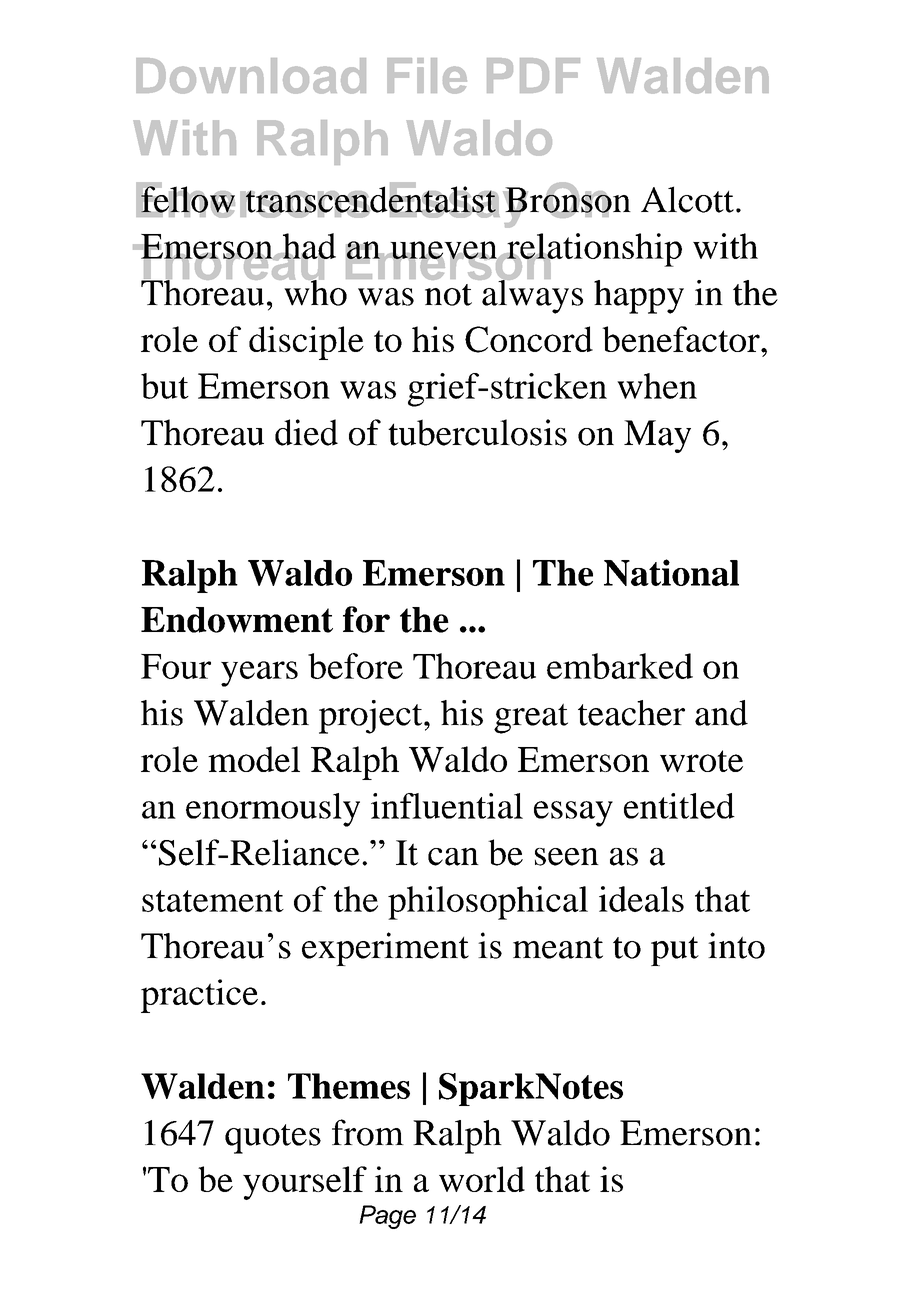 This image has height=1303, width=924. What do you see at coordinates (251, 76) in the image?
I see `Download` at bounding box center [251, 76].
